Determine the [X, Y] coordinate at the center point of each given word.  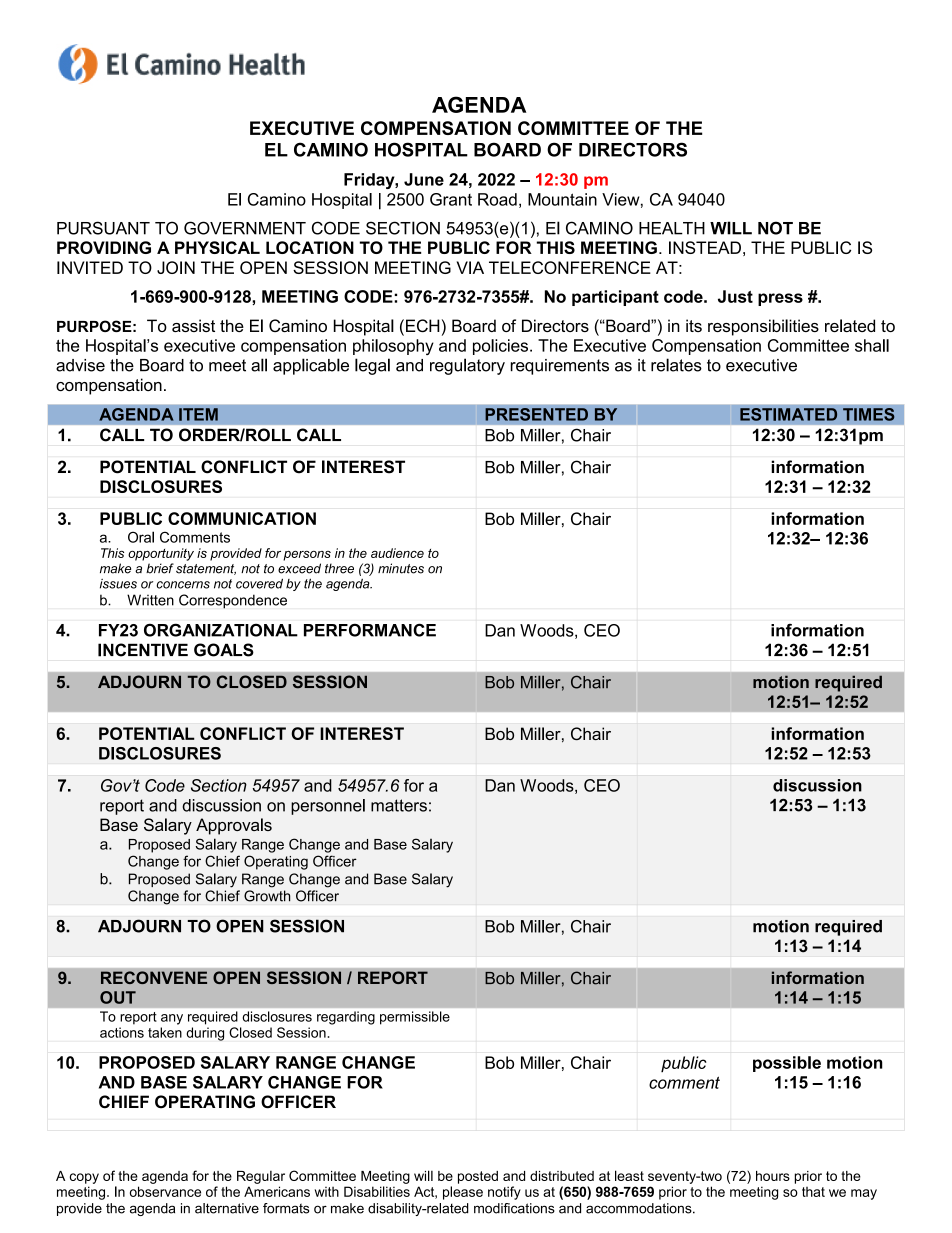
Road [497, 199]
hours [773, 1176]
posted [478, 1177]
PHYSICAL [217, 247]
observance [165, 1191]
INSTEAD [705, 247]
